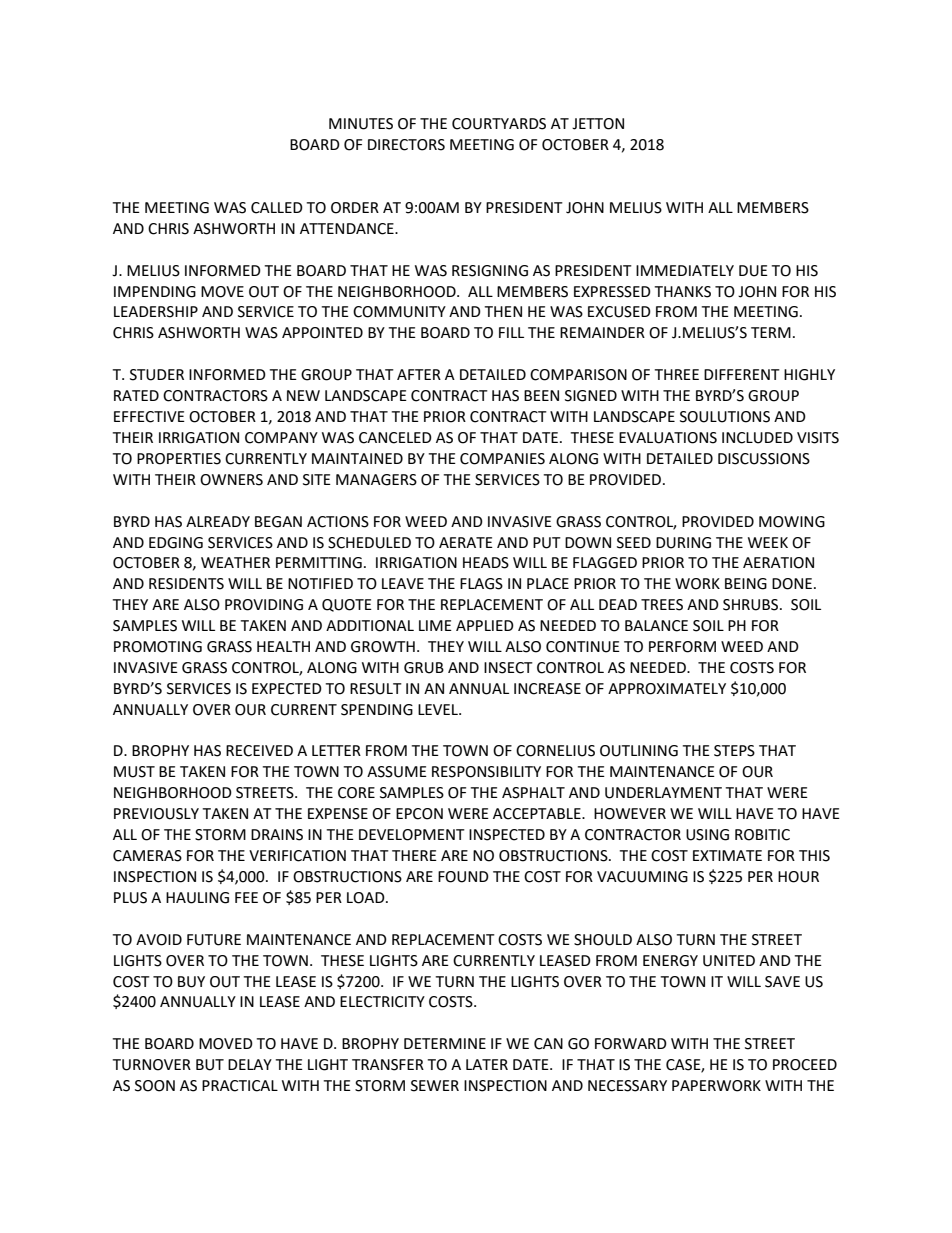  Describe the element at coordinates (136, 395) in the image. I see `RATED` at that location.
